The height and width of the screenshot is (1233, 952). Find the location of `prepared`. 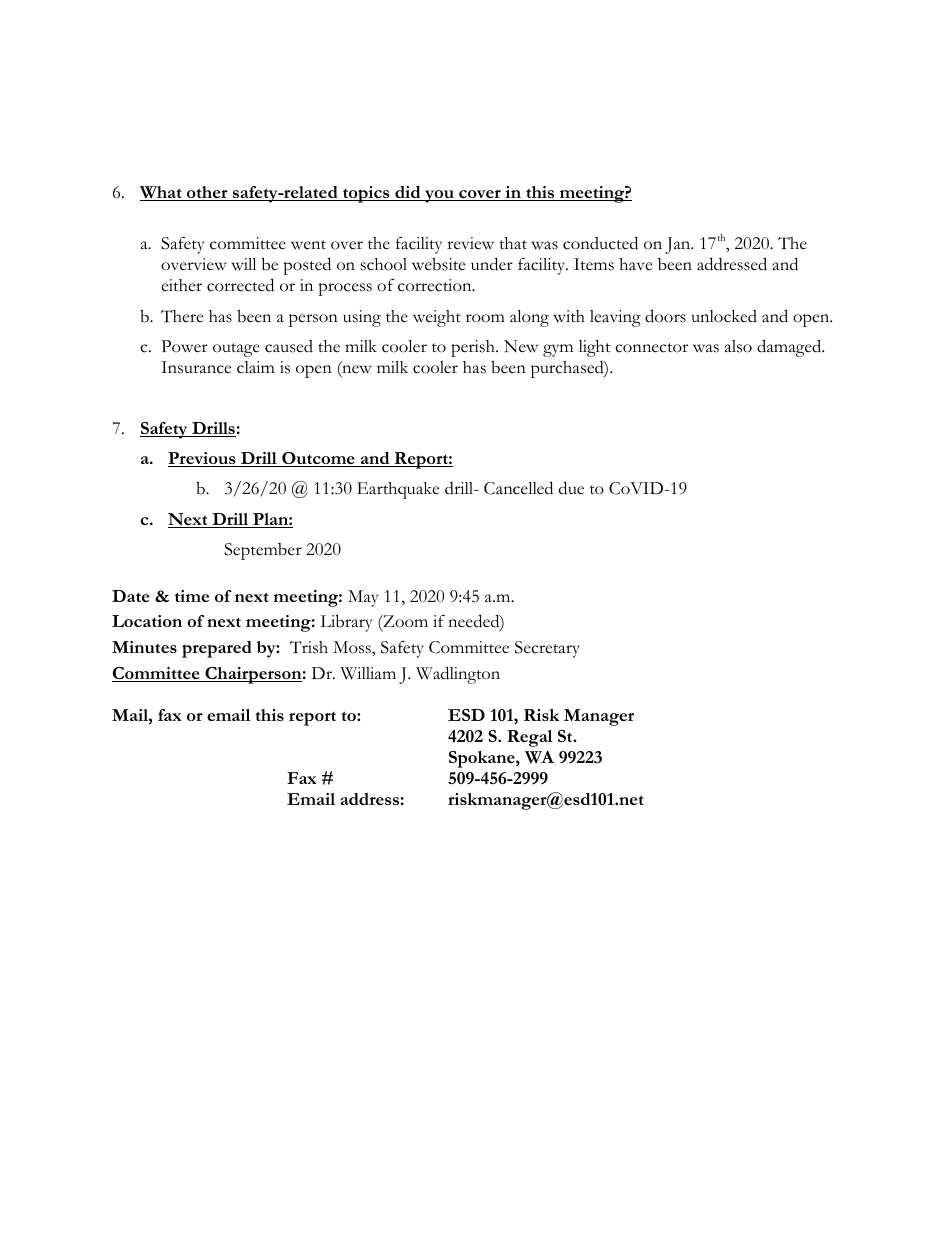

prepared is located at coordinates (217, 649).
